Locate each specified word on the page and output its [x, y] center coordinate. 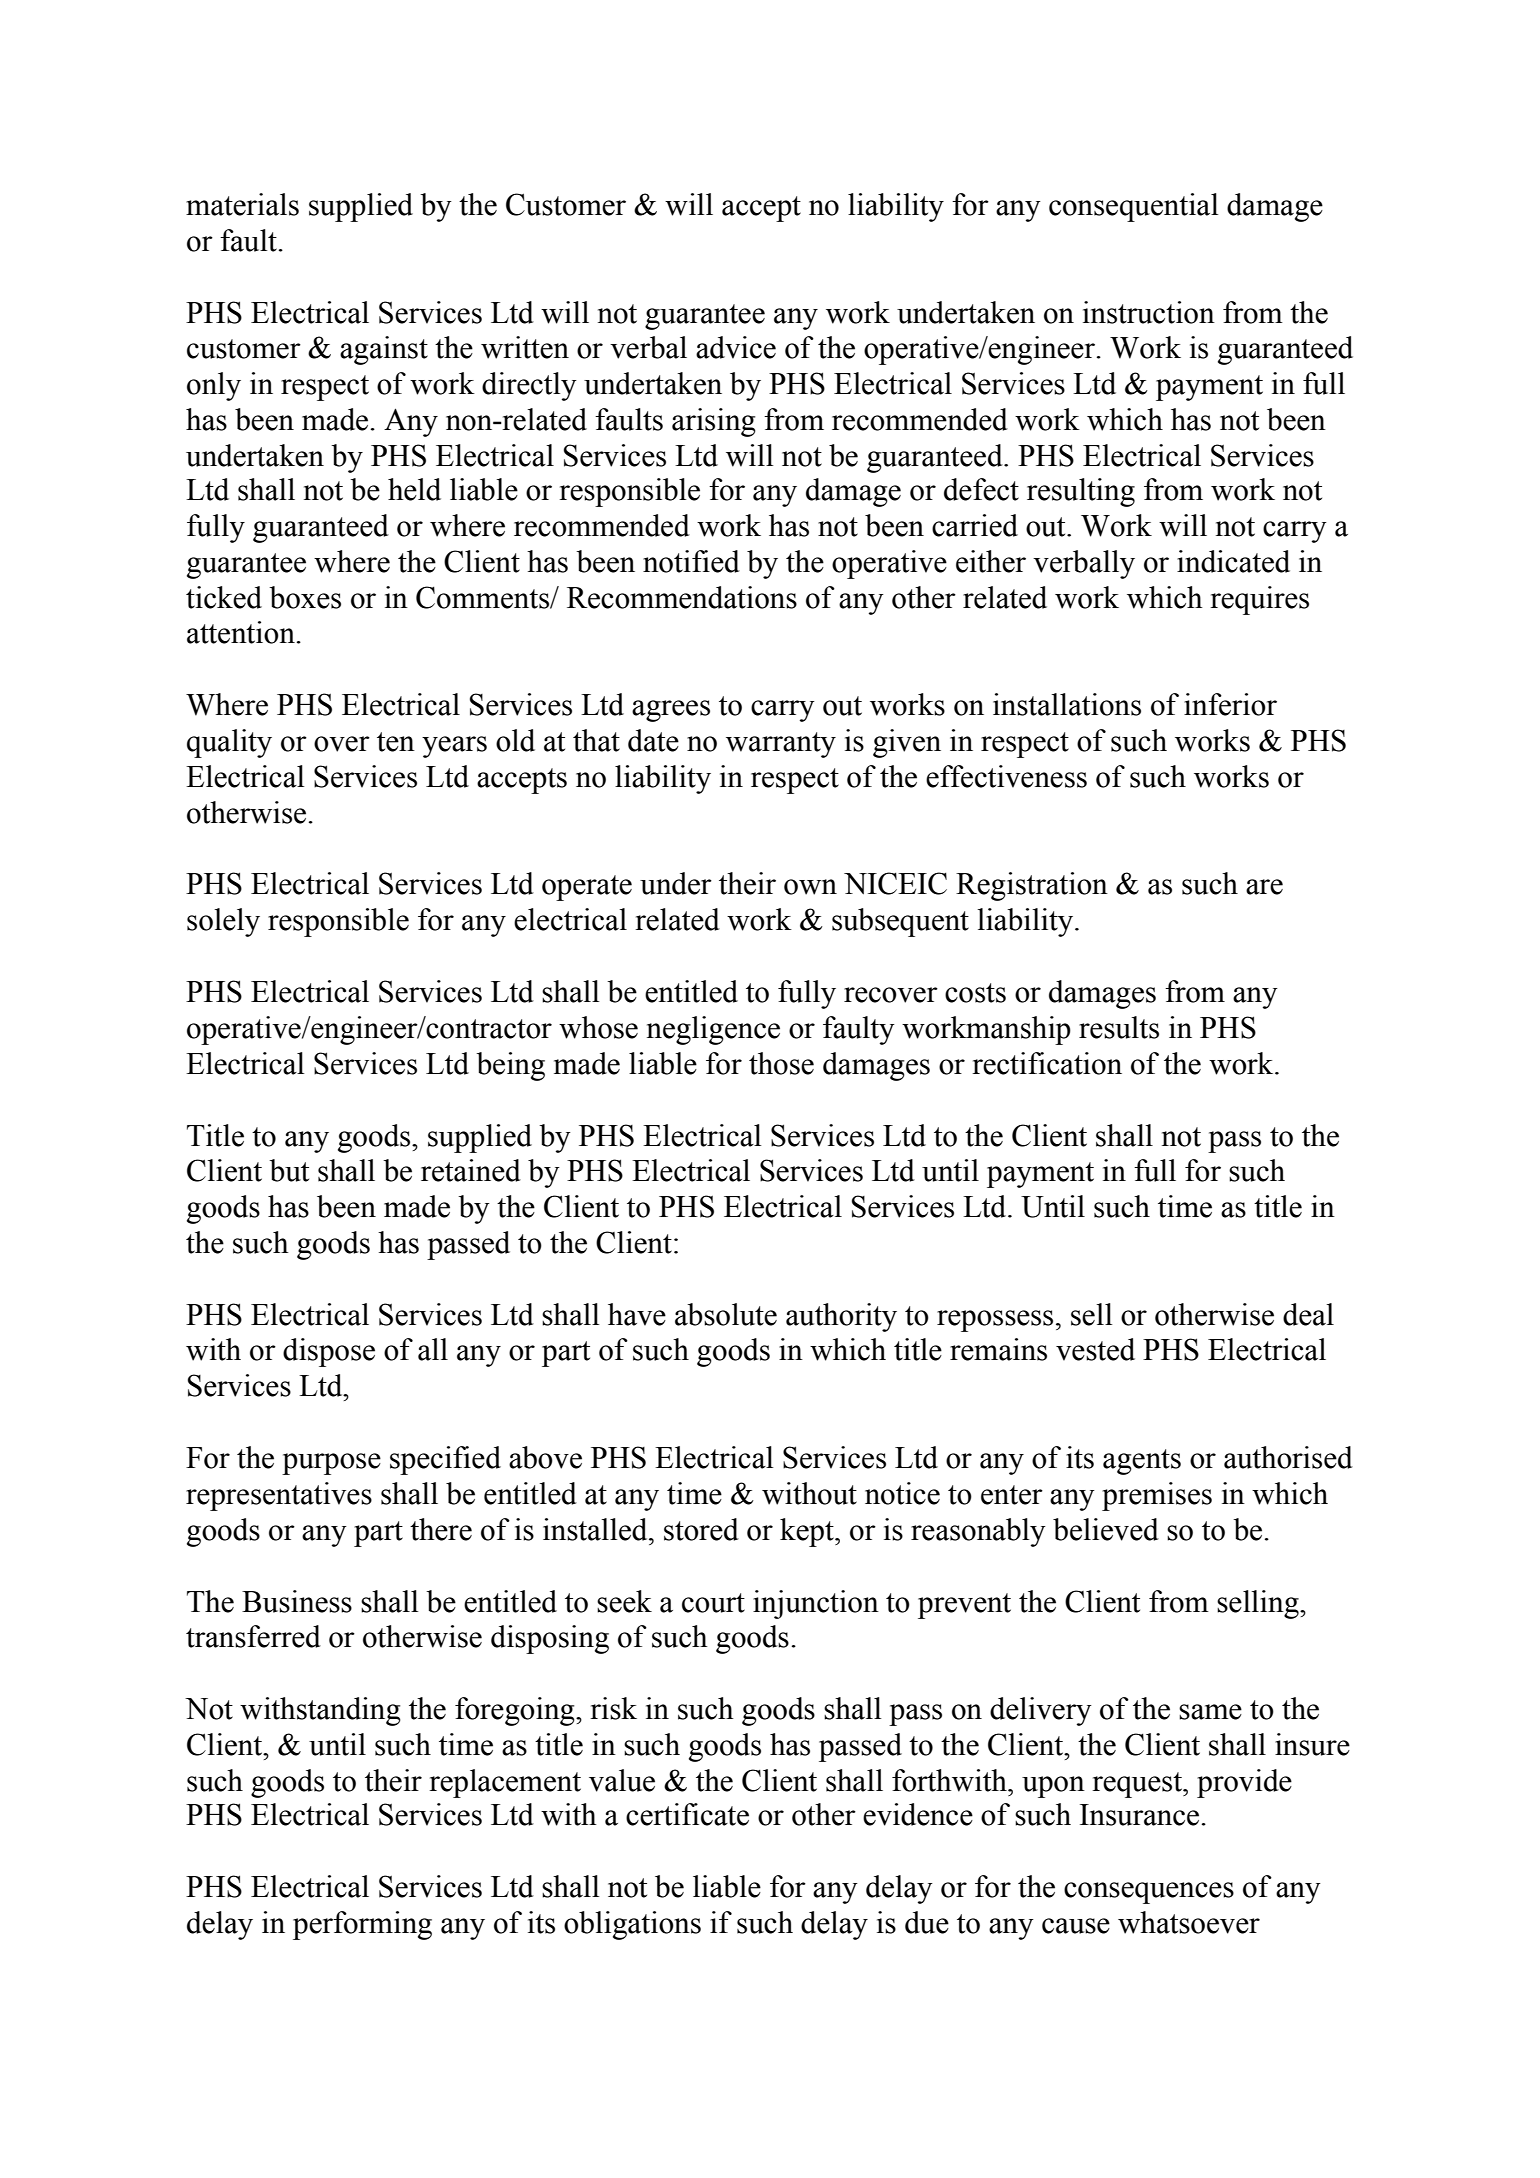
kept [808, 1532]
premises [1157, 1496]
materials [242, 204]
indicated [1233, 561]
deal [1308, 1314]
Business [297, 1601]
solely [223, 922]
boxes [305, 597]
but [289, 1170]
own [810, 887]
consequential [1133, 207]
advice [736, 347]
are [1264, 887]
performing [362, 1925]
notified [691, 561]
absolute [726, 1314]
